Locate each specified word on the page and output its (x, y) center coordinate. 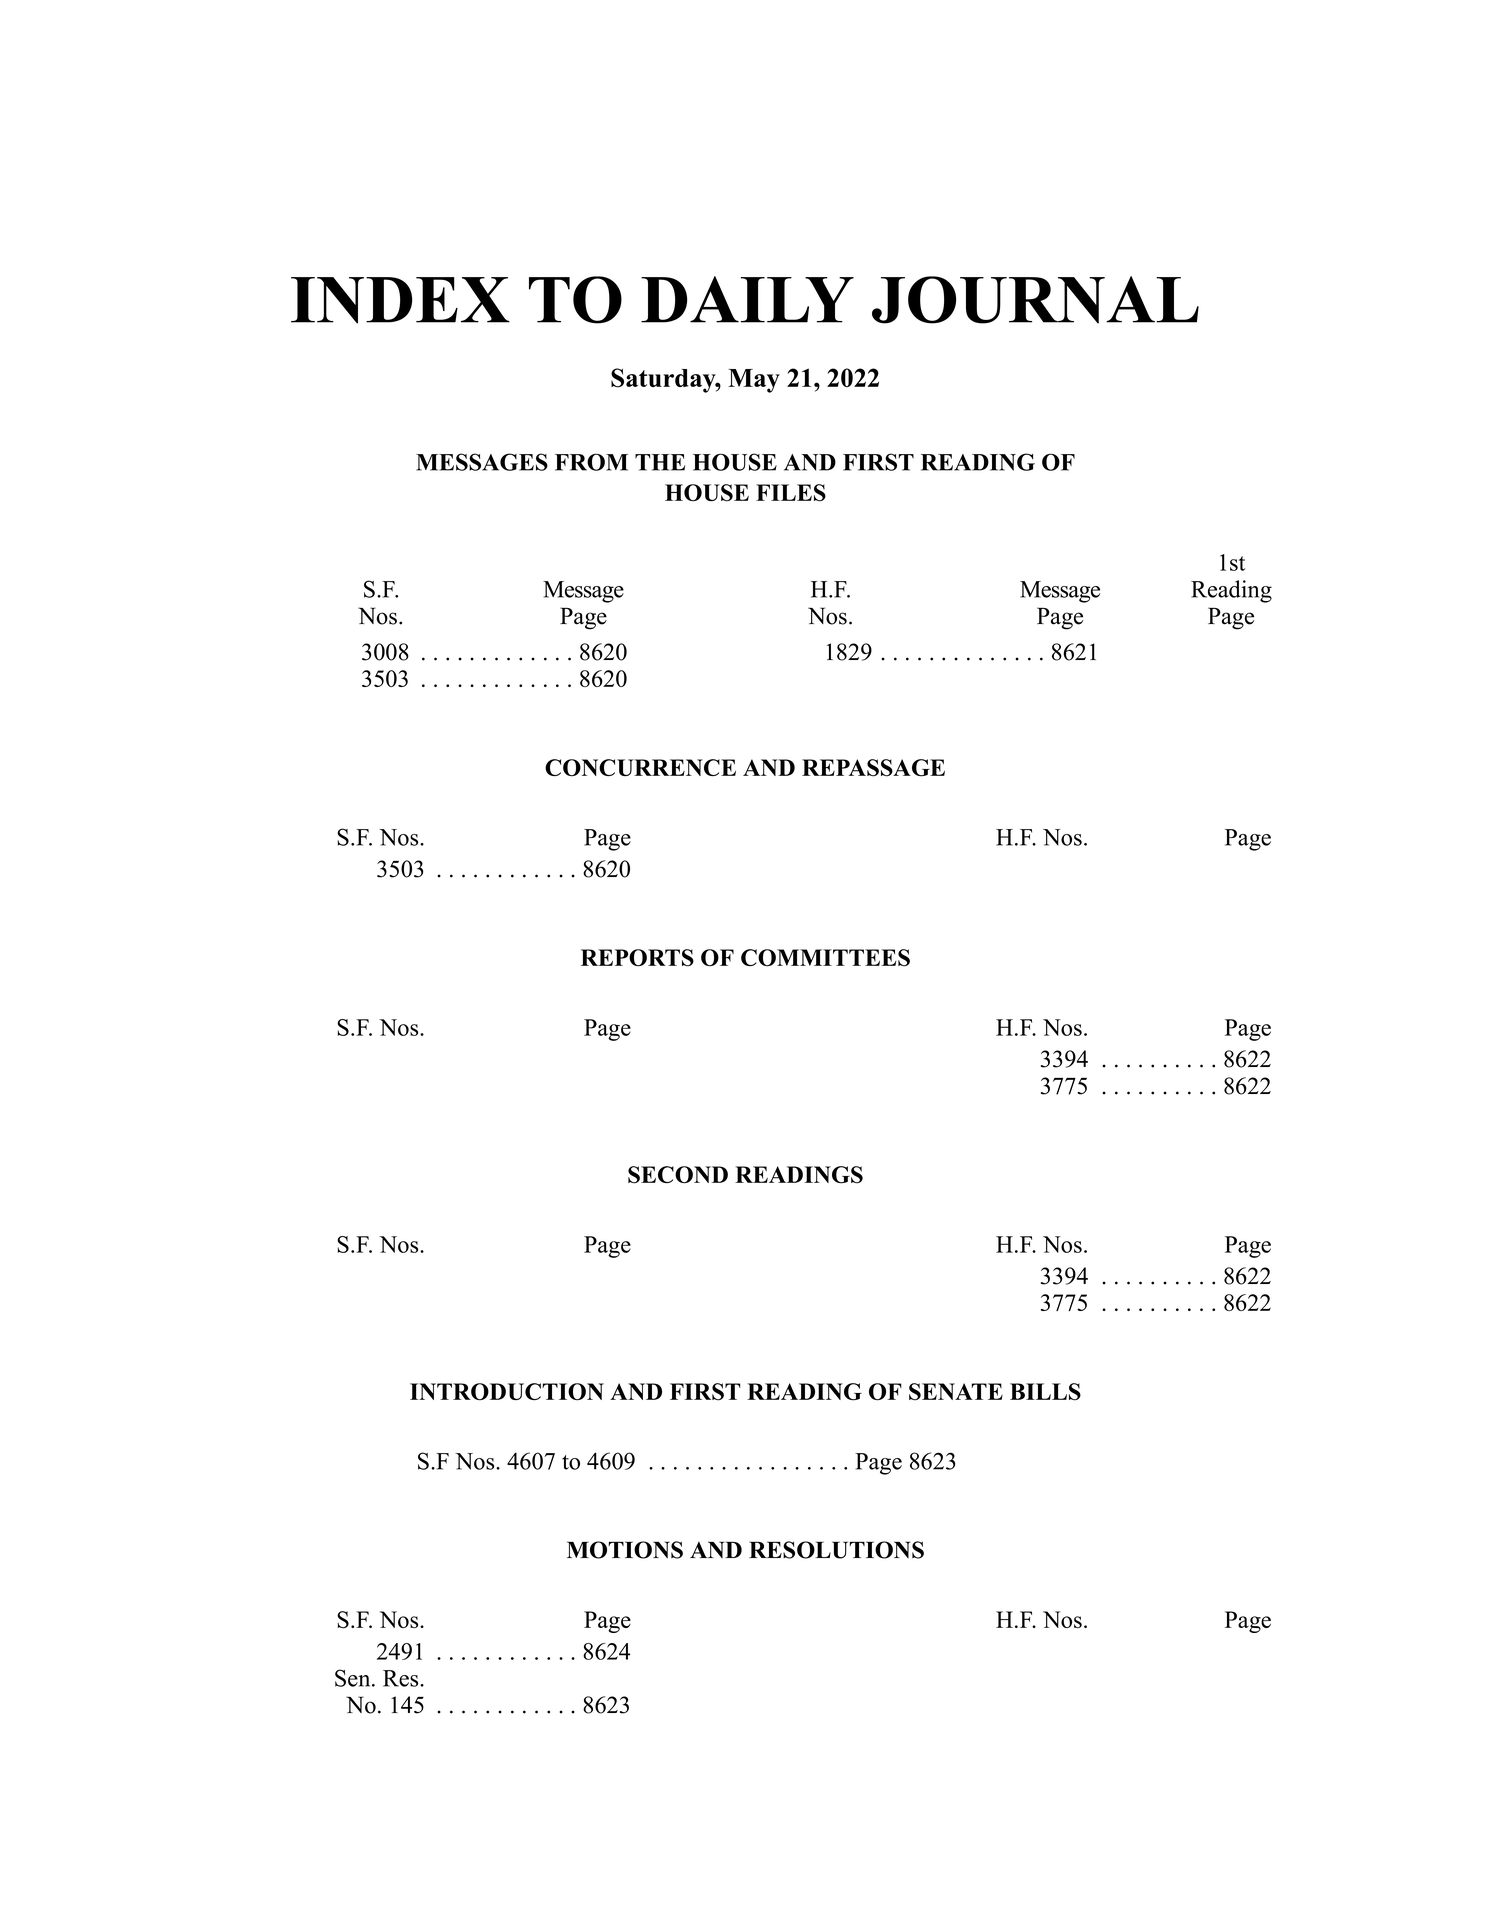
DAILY (747, 299)
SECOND (678, 1175)
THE (660, 462)
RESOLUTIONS (836, 1550)
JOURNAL (1035, 300)
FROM (591, 462)
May (754, 381)
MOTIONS (625, 1550)
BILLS (1045, 1392)
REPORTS (637, 958)
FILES (791, 493)
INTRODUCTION (507, 1392)
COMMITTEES (825, 958)
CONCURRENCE (640, 768)
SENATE (956, 1392)
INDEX (400, 300)
